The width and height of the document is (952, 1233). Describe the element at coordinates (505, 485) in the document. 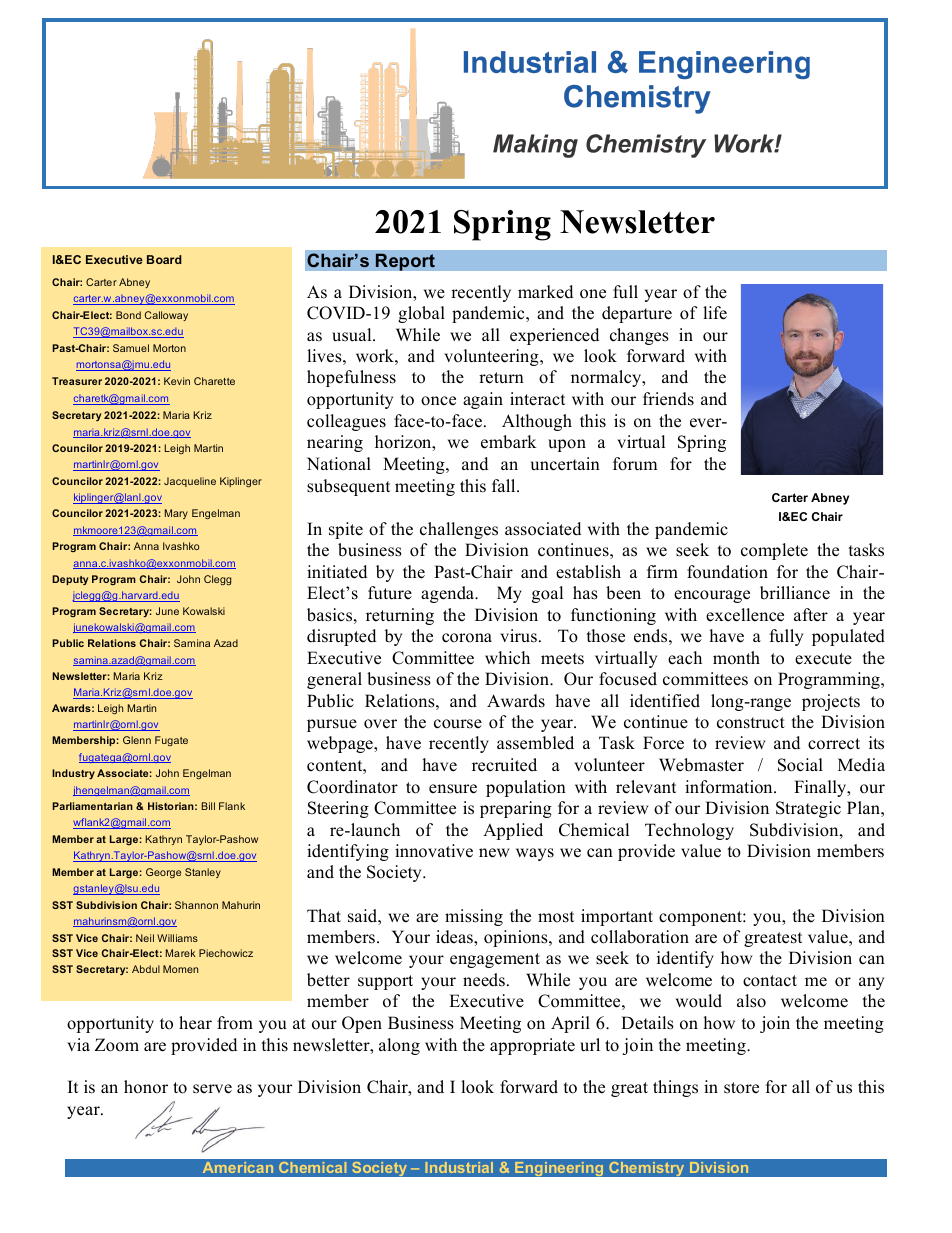

I see `fall` at that location.
